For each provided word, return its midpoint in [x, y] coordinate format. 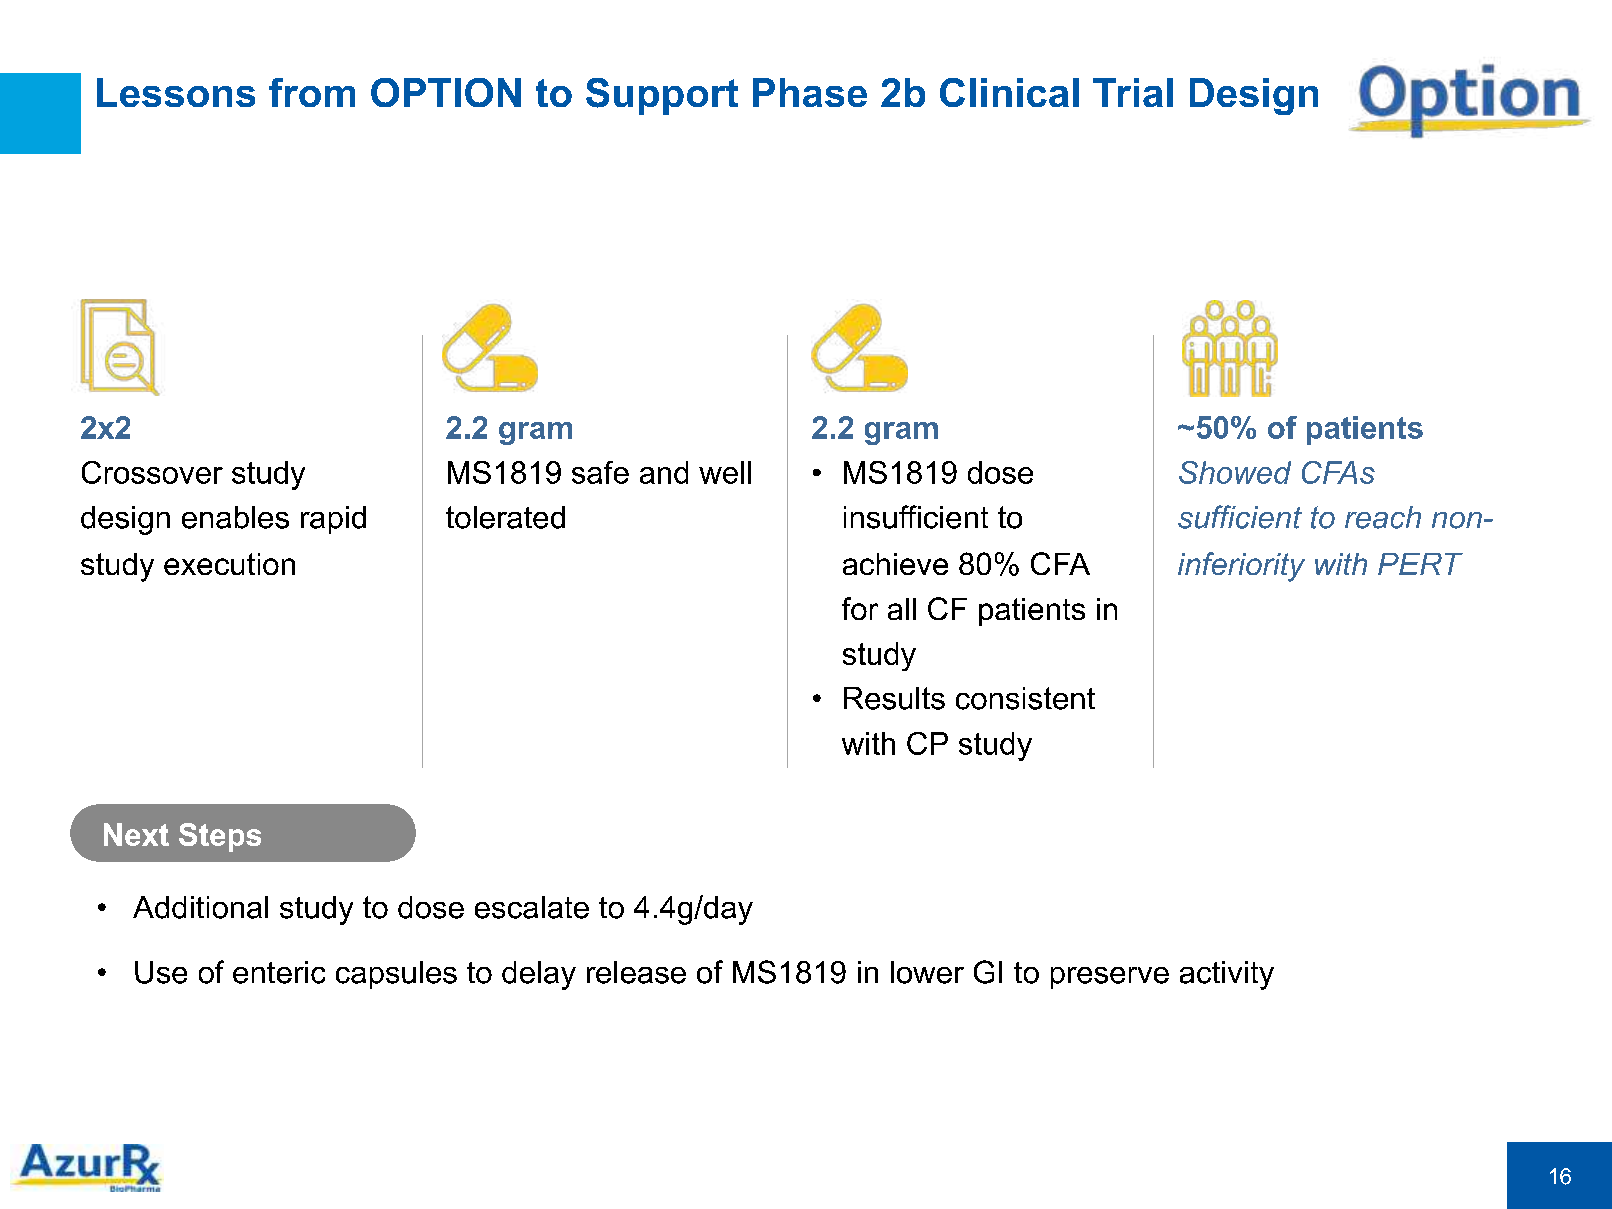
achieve [895, 564]
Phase [810, 92]
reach [1383, 517]
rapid [333, 520]
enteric [279, 972]
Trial [1133, 92]
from [312, 92]
